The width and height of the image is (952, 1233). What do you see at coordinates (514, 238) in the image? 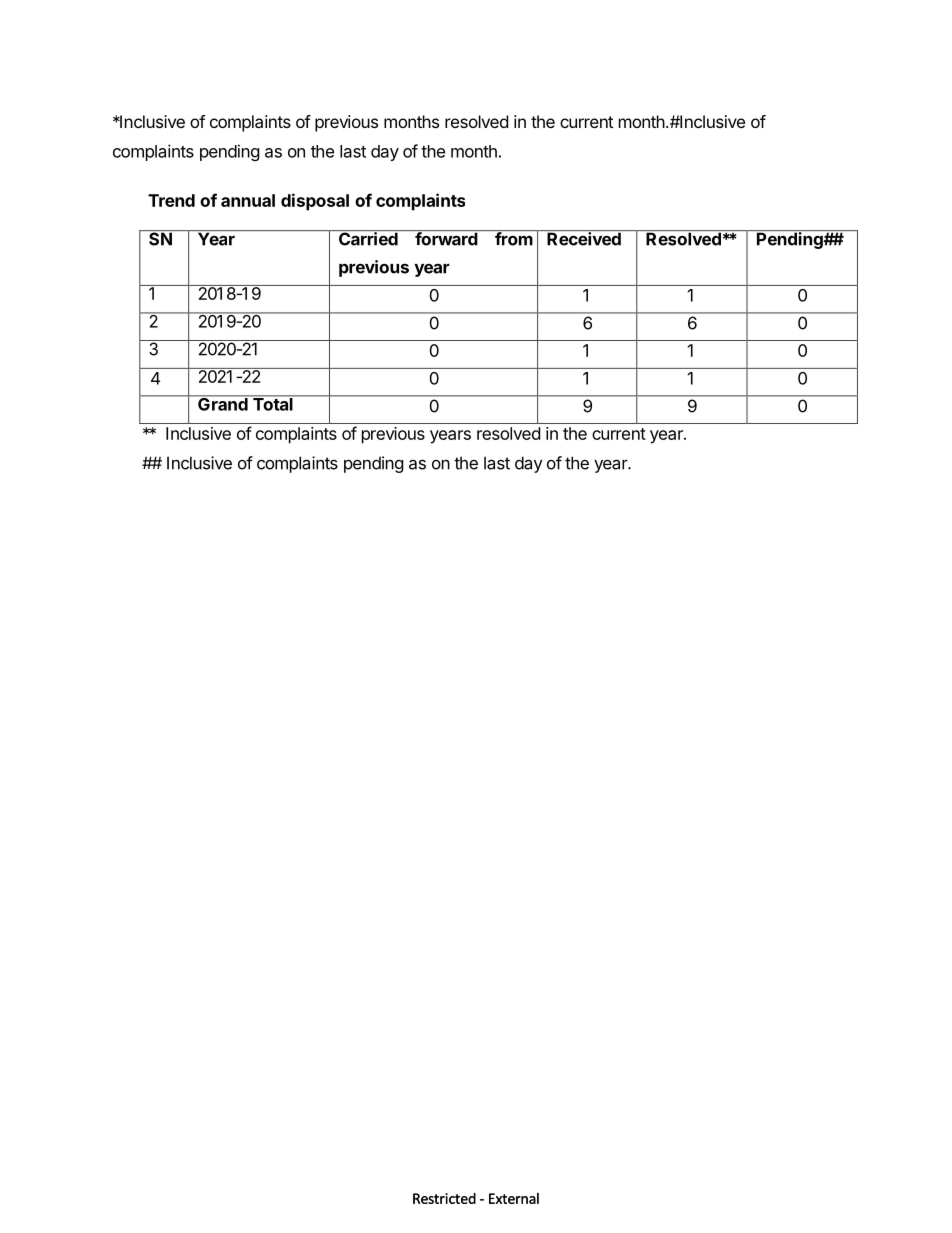
I see `from` at bounding box center [514, 238].
